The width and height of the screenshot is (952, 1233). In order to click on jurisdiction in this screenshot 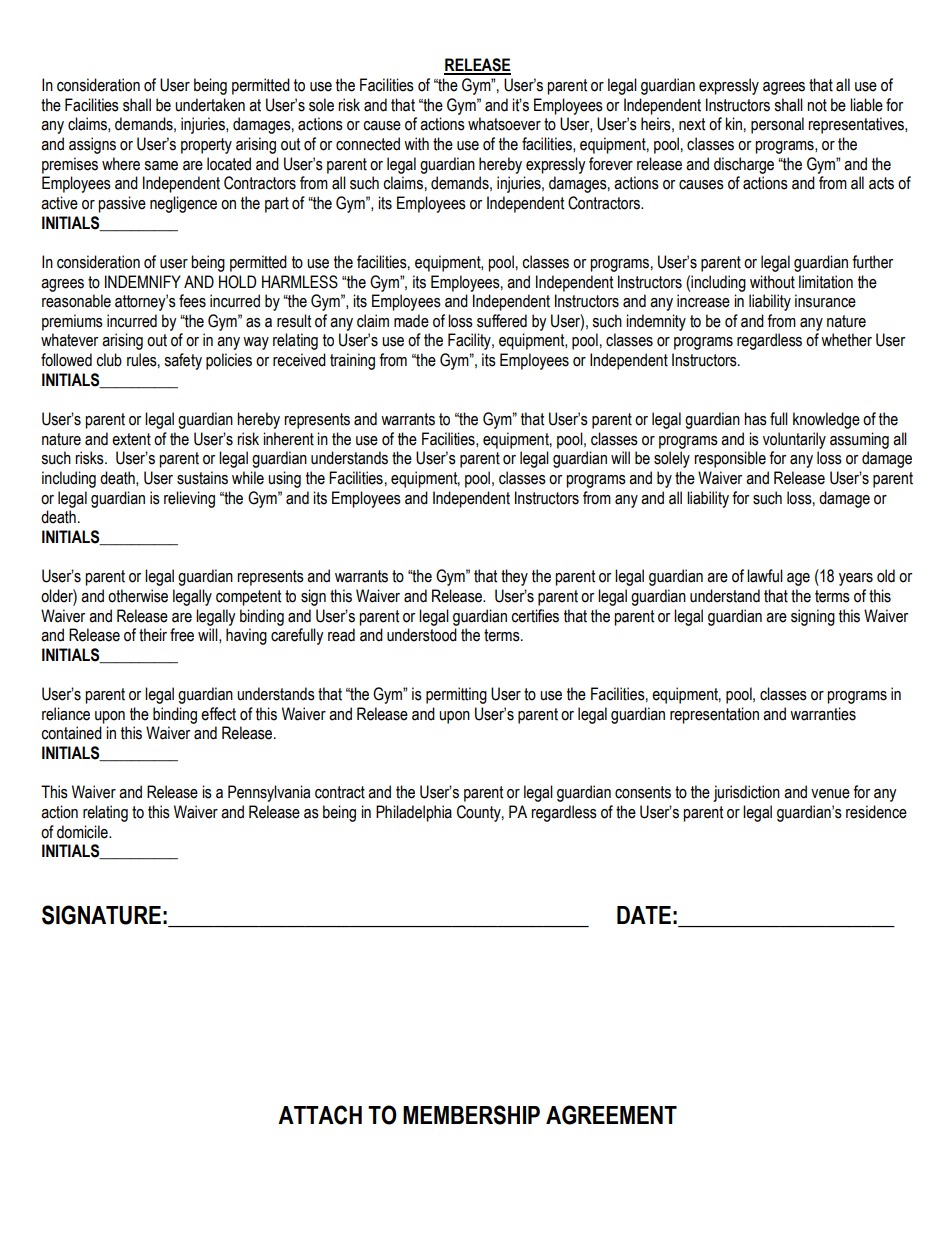, I will do `click(746, 793)`.
